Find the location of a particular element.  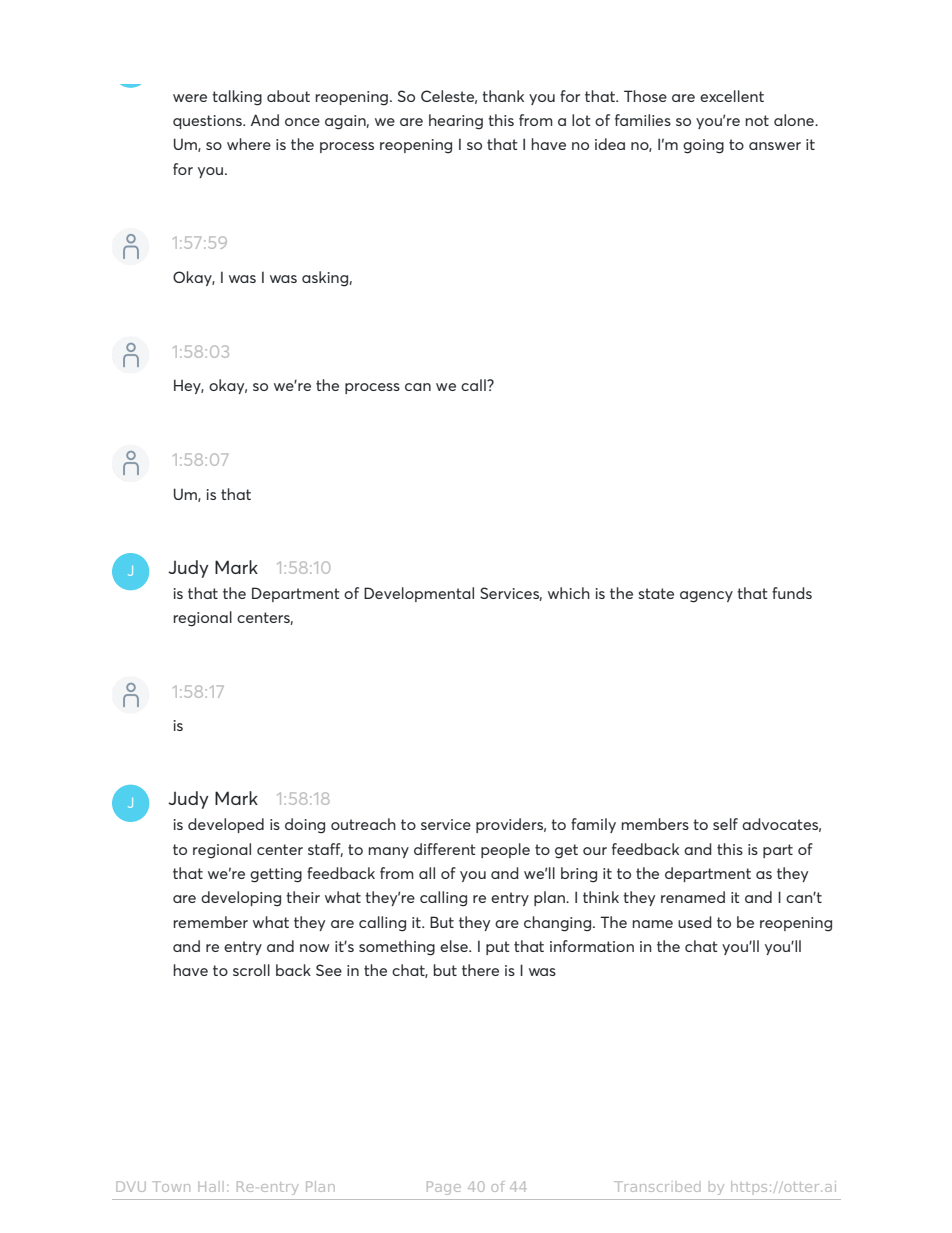

agency is located at coordinates (706, 597).
